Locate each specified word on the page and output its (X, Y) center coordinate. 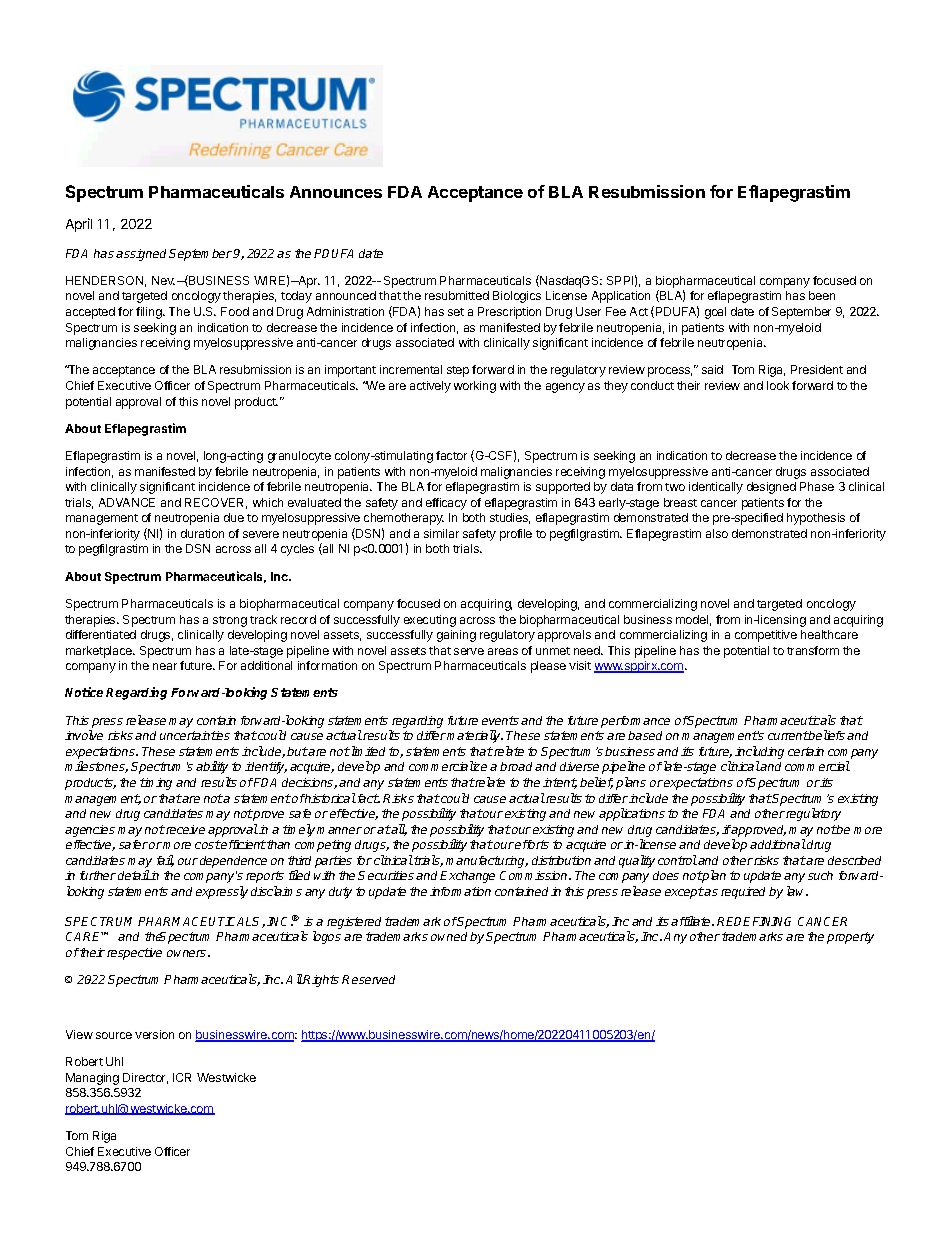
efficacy (446, 504)
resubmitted (457, 295)
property (850, 938)
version (154, 1034)
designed (771, 488)
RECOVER (216, 503)
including (759, 754)
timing (156, 784)
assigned (143, 255)
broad (516, 766)
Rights (321, 981)
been (822, 295)
